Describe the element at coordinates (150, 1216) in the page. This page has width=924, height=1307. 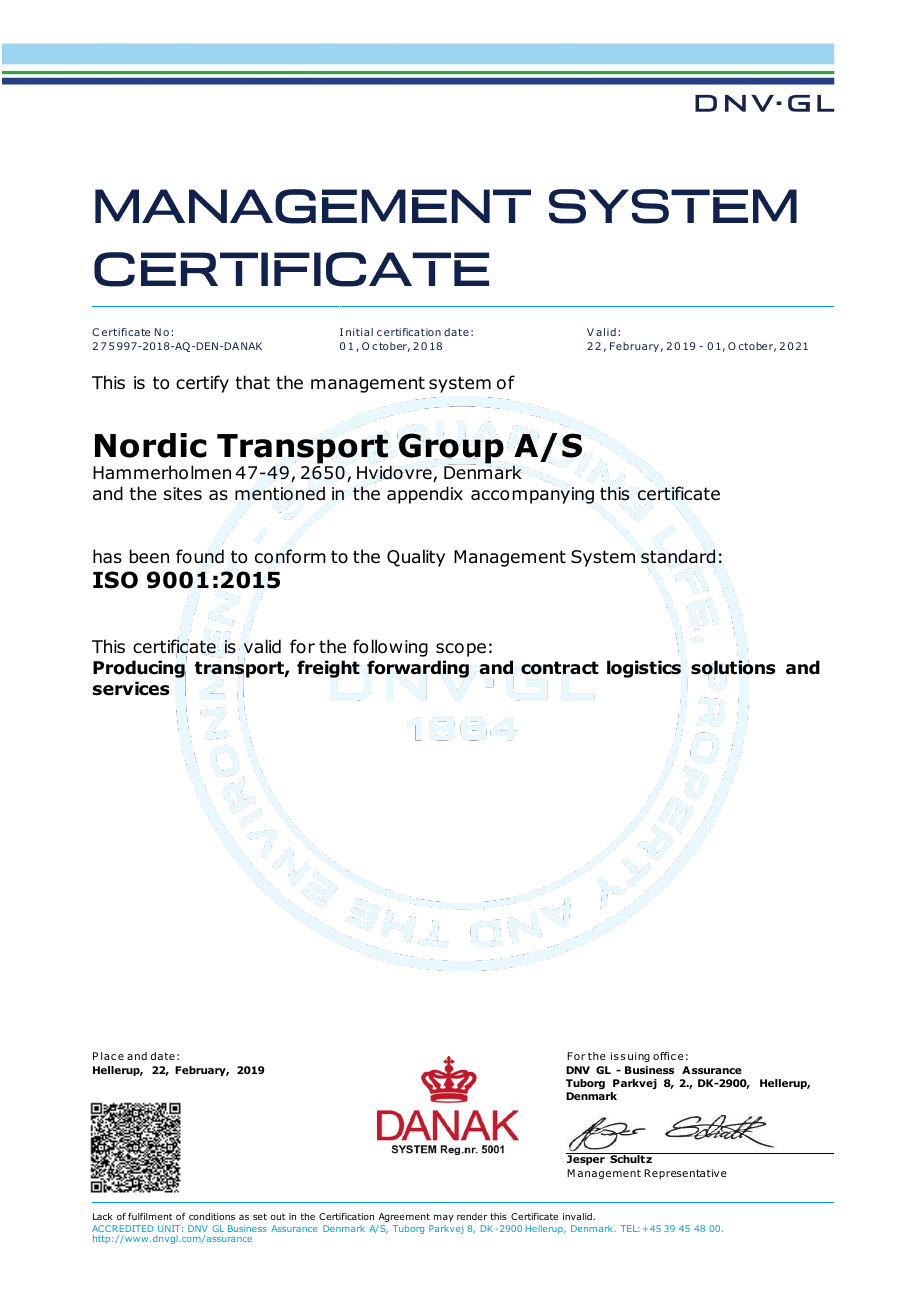
I see `fulfilment` at that location.
